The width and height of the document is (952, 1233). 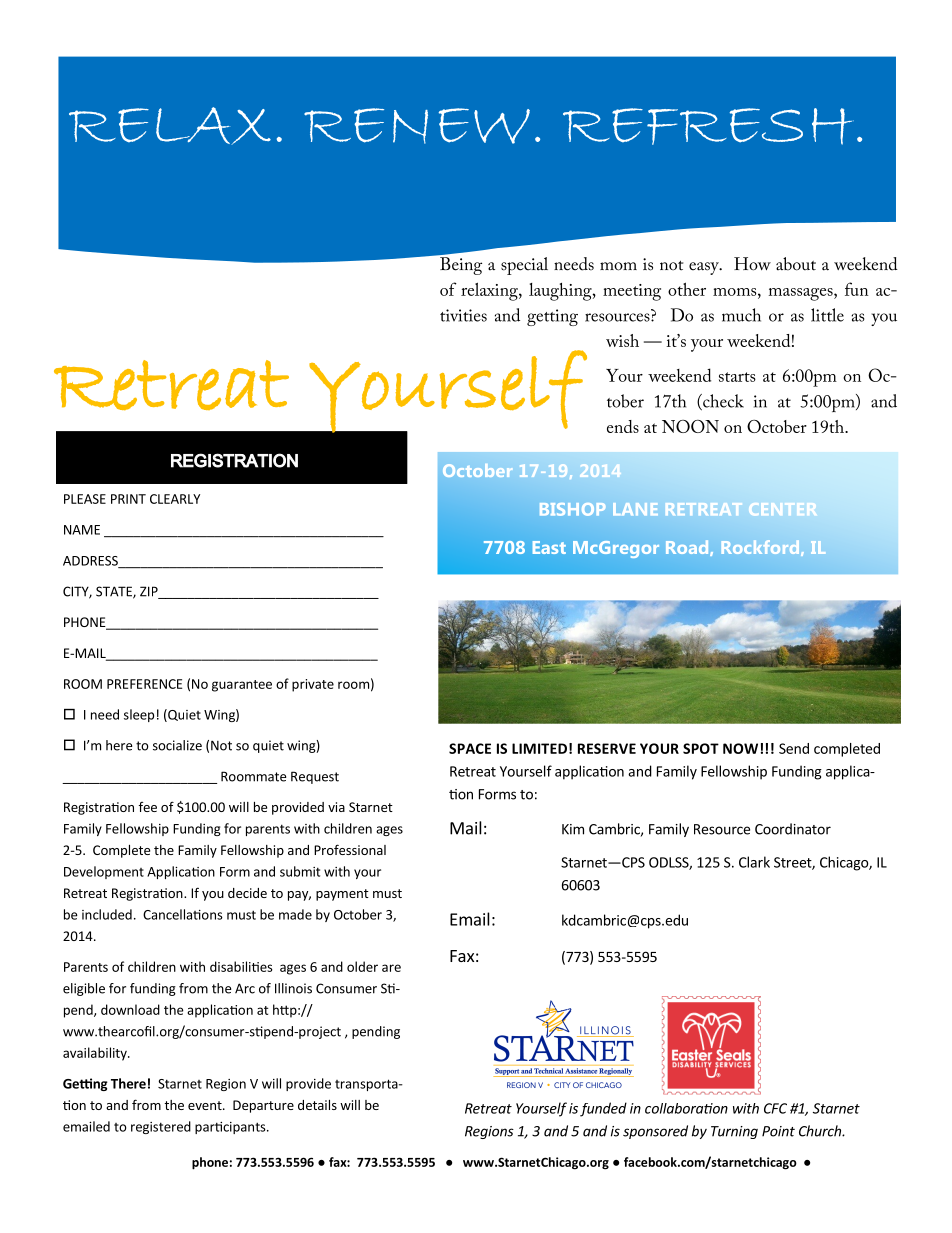 What do you see at coordinates (175, 499) in the document?
I see `CLEARLY` at bounding box center [175, 499].
